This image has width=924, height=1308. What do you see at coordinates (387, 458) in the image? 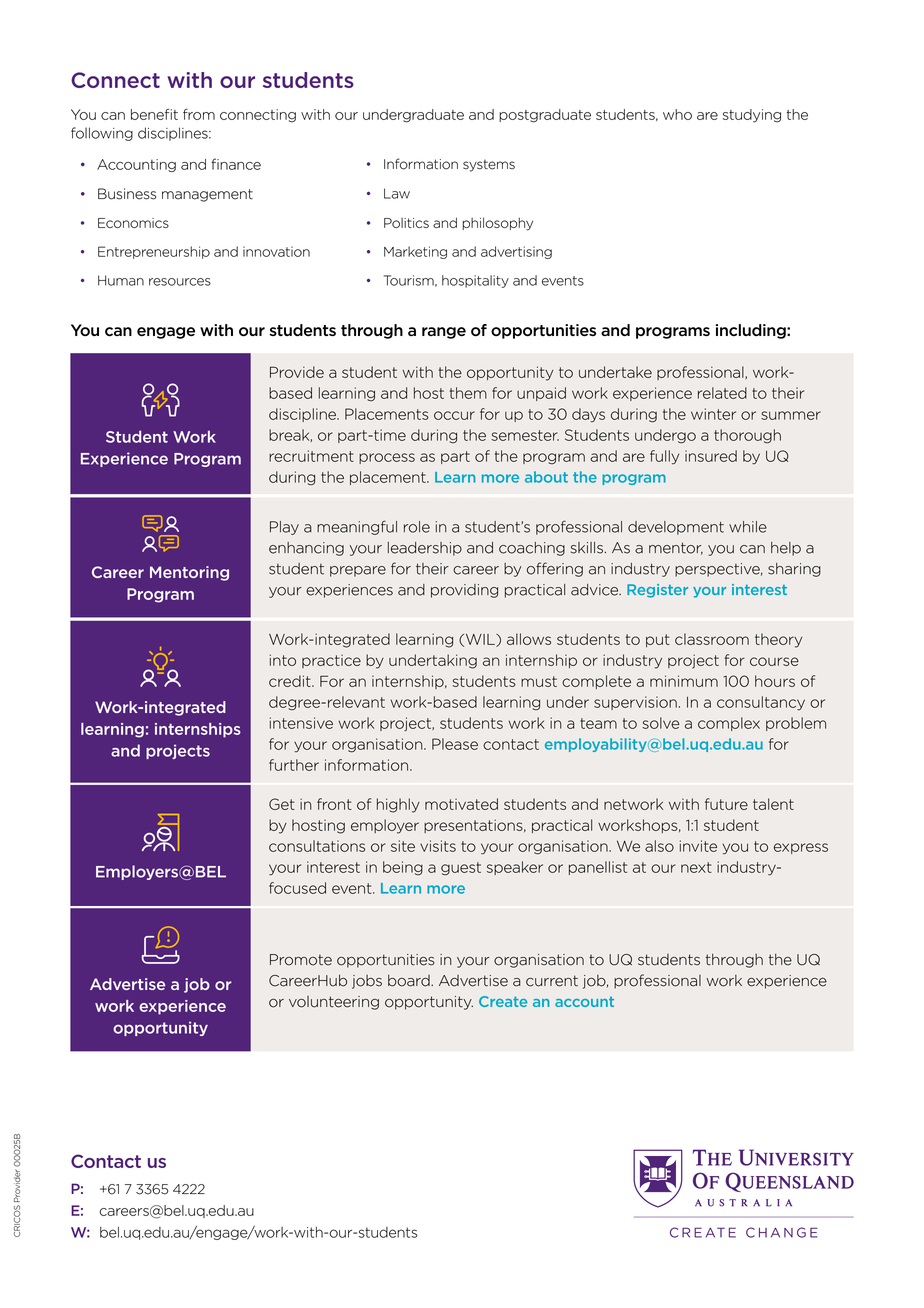
I see `process` at bounding box center [387, 458].
